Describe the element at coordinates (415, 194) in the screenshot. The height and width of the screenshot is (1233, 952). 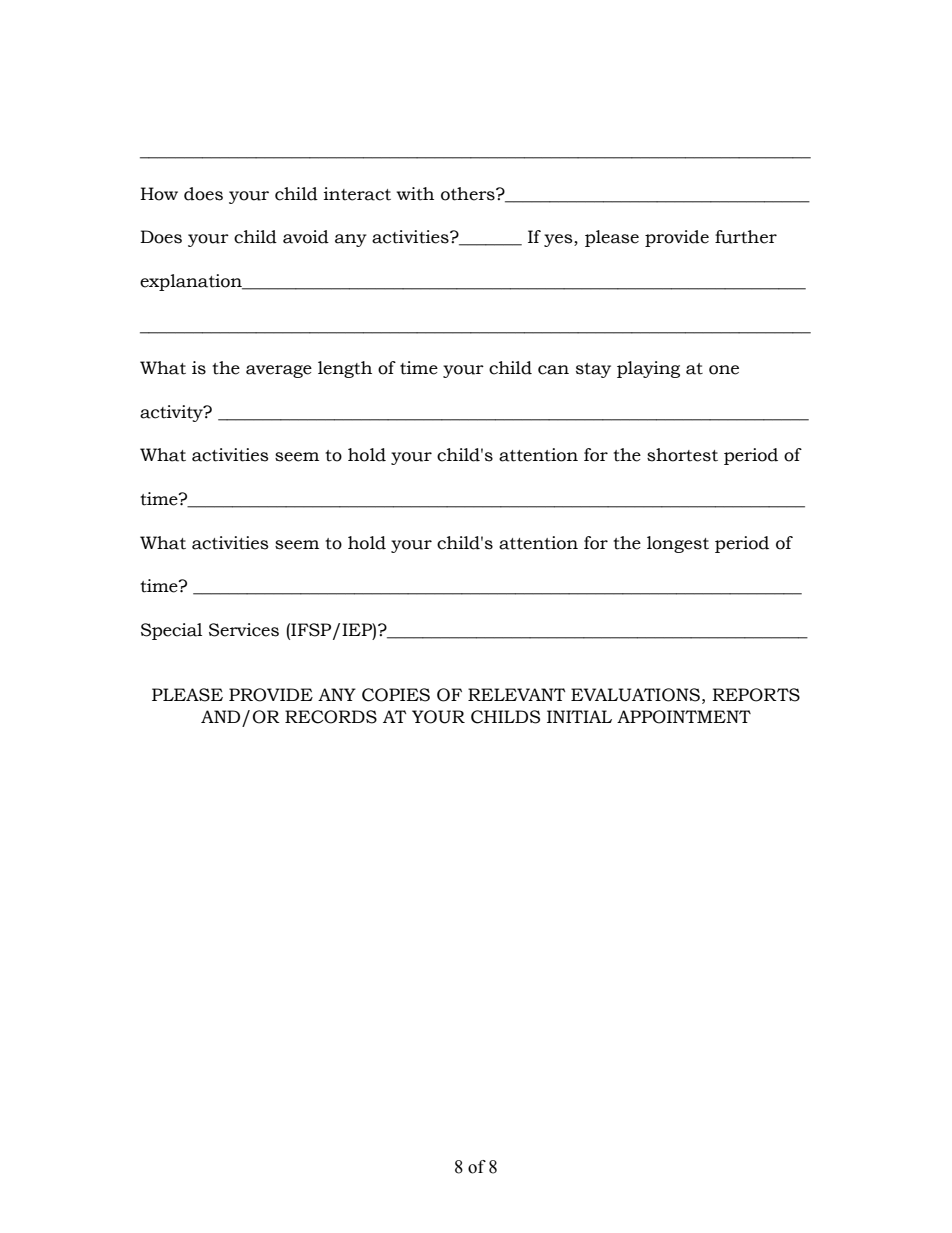
I see `with` at that location.
